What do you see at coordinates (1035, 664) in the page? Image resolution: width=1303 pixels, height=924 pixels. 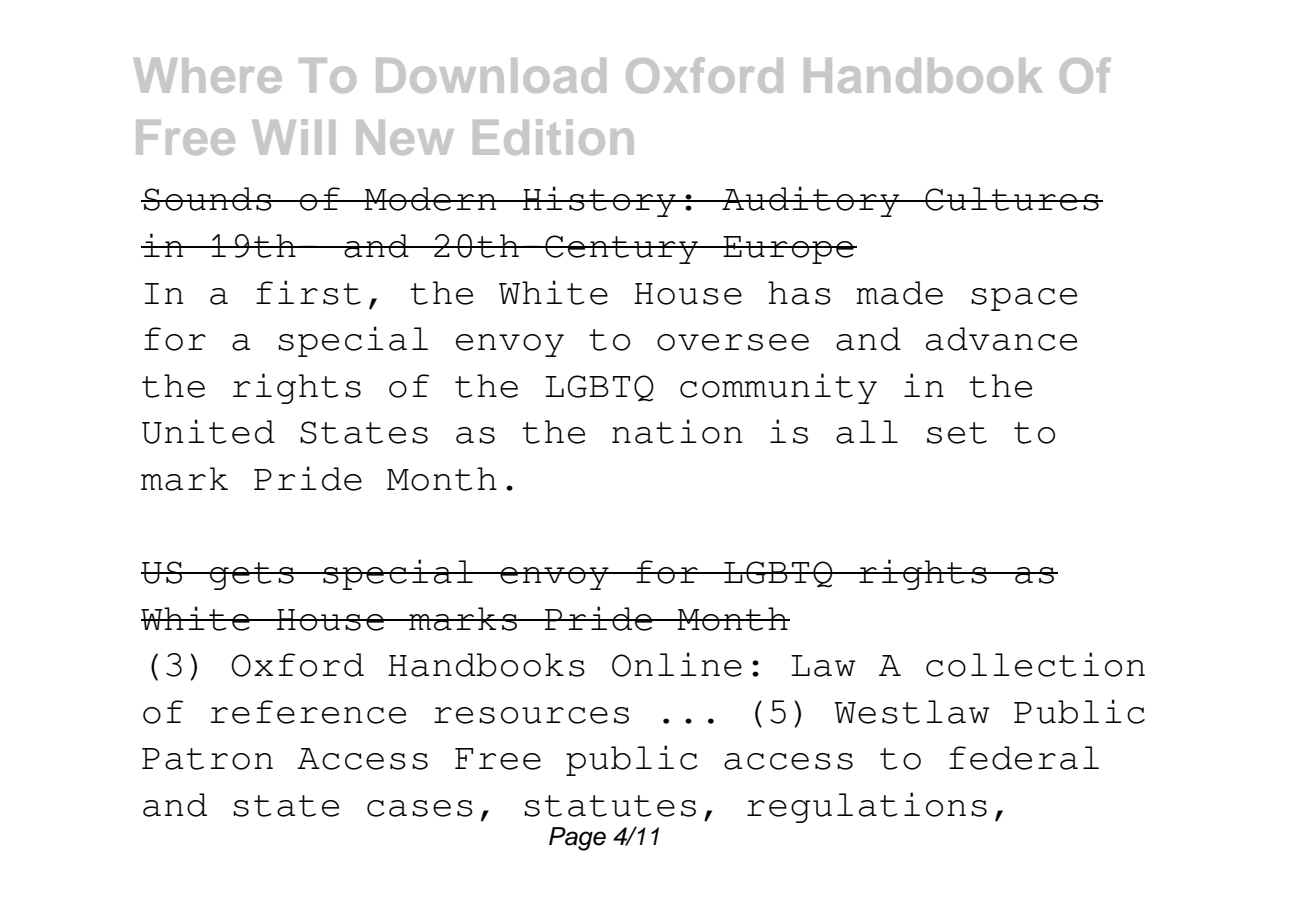 I see `collection` at bounding box center [1035, 664].
